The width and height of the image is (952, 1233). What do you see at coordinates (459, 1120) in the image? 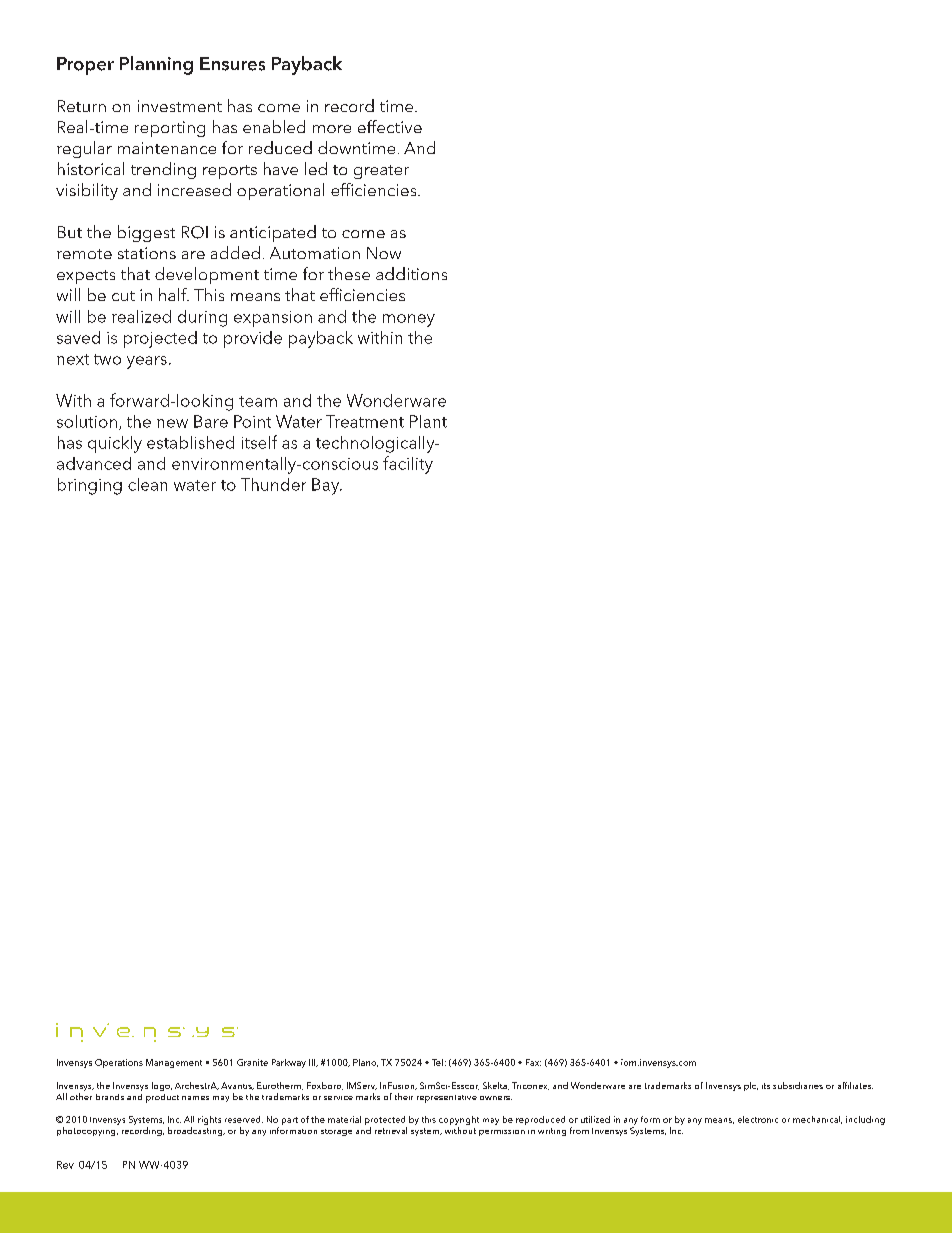
I see `copyright` at bounding box center [459, 1120].
